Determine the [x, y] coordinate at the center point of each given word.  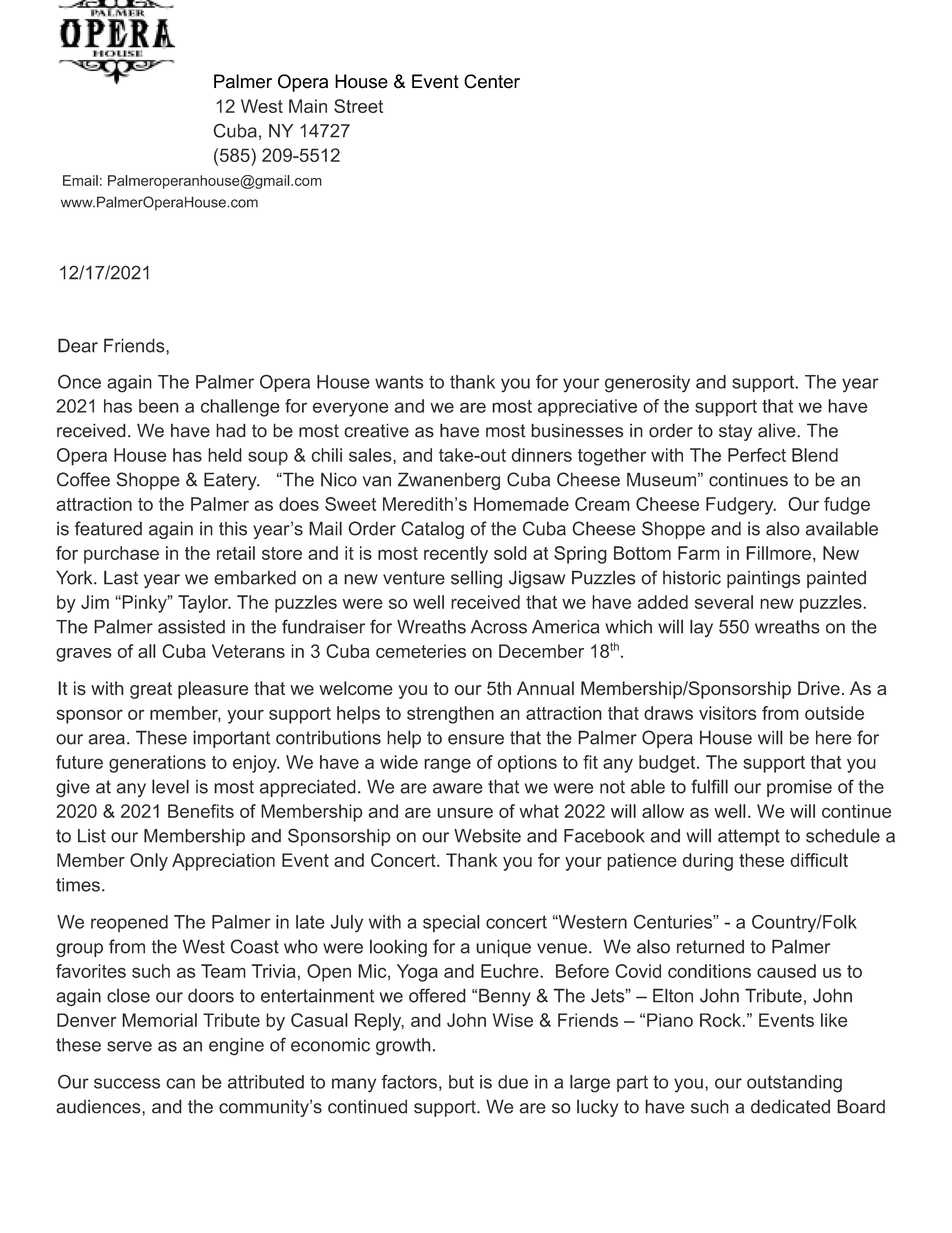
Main [308, 106]
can [180, 1083]
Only [149, 862]
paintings [763, 579]
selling [476, 579]
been [159, 406]
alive [778, 430]
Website [487, 836]
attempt [749, 837]
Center [492, 81]
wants [399, 382]
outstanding [794, 1084]
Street [358, 106]
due [513, 1082]
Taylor [204, 604]
